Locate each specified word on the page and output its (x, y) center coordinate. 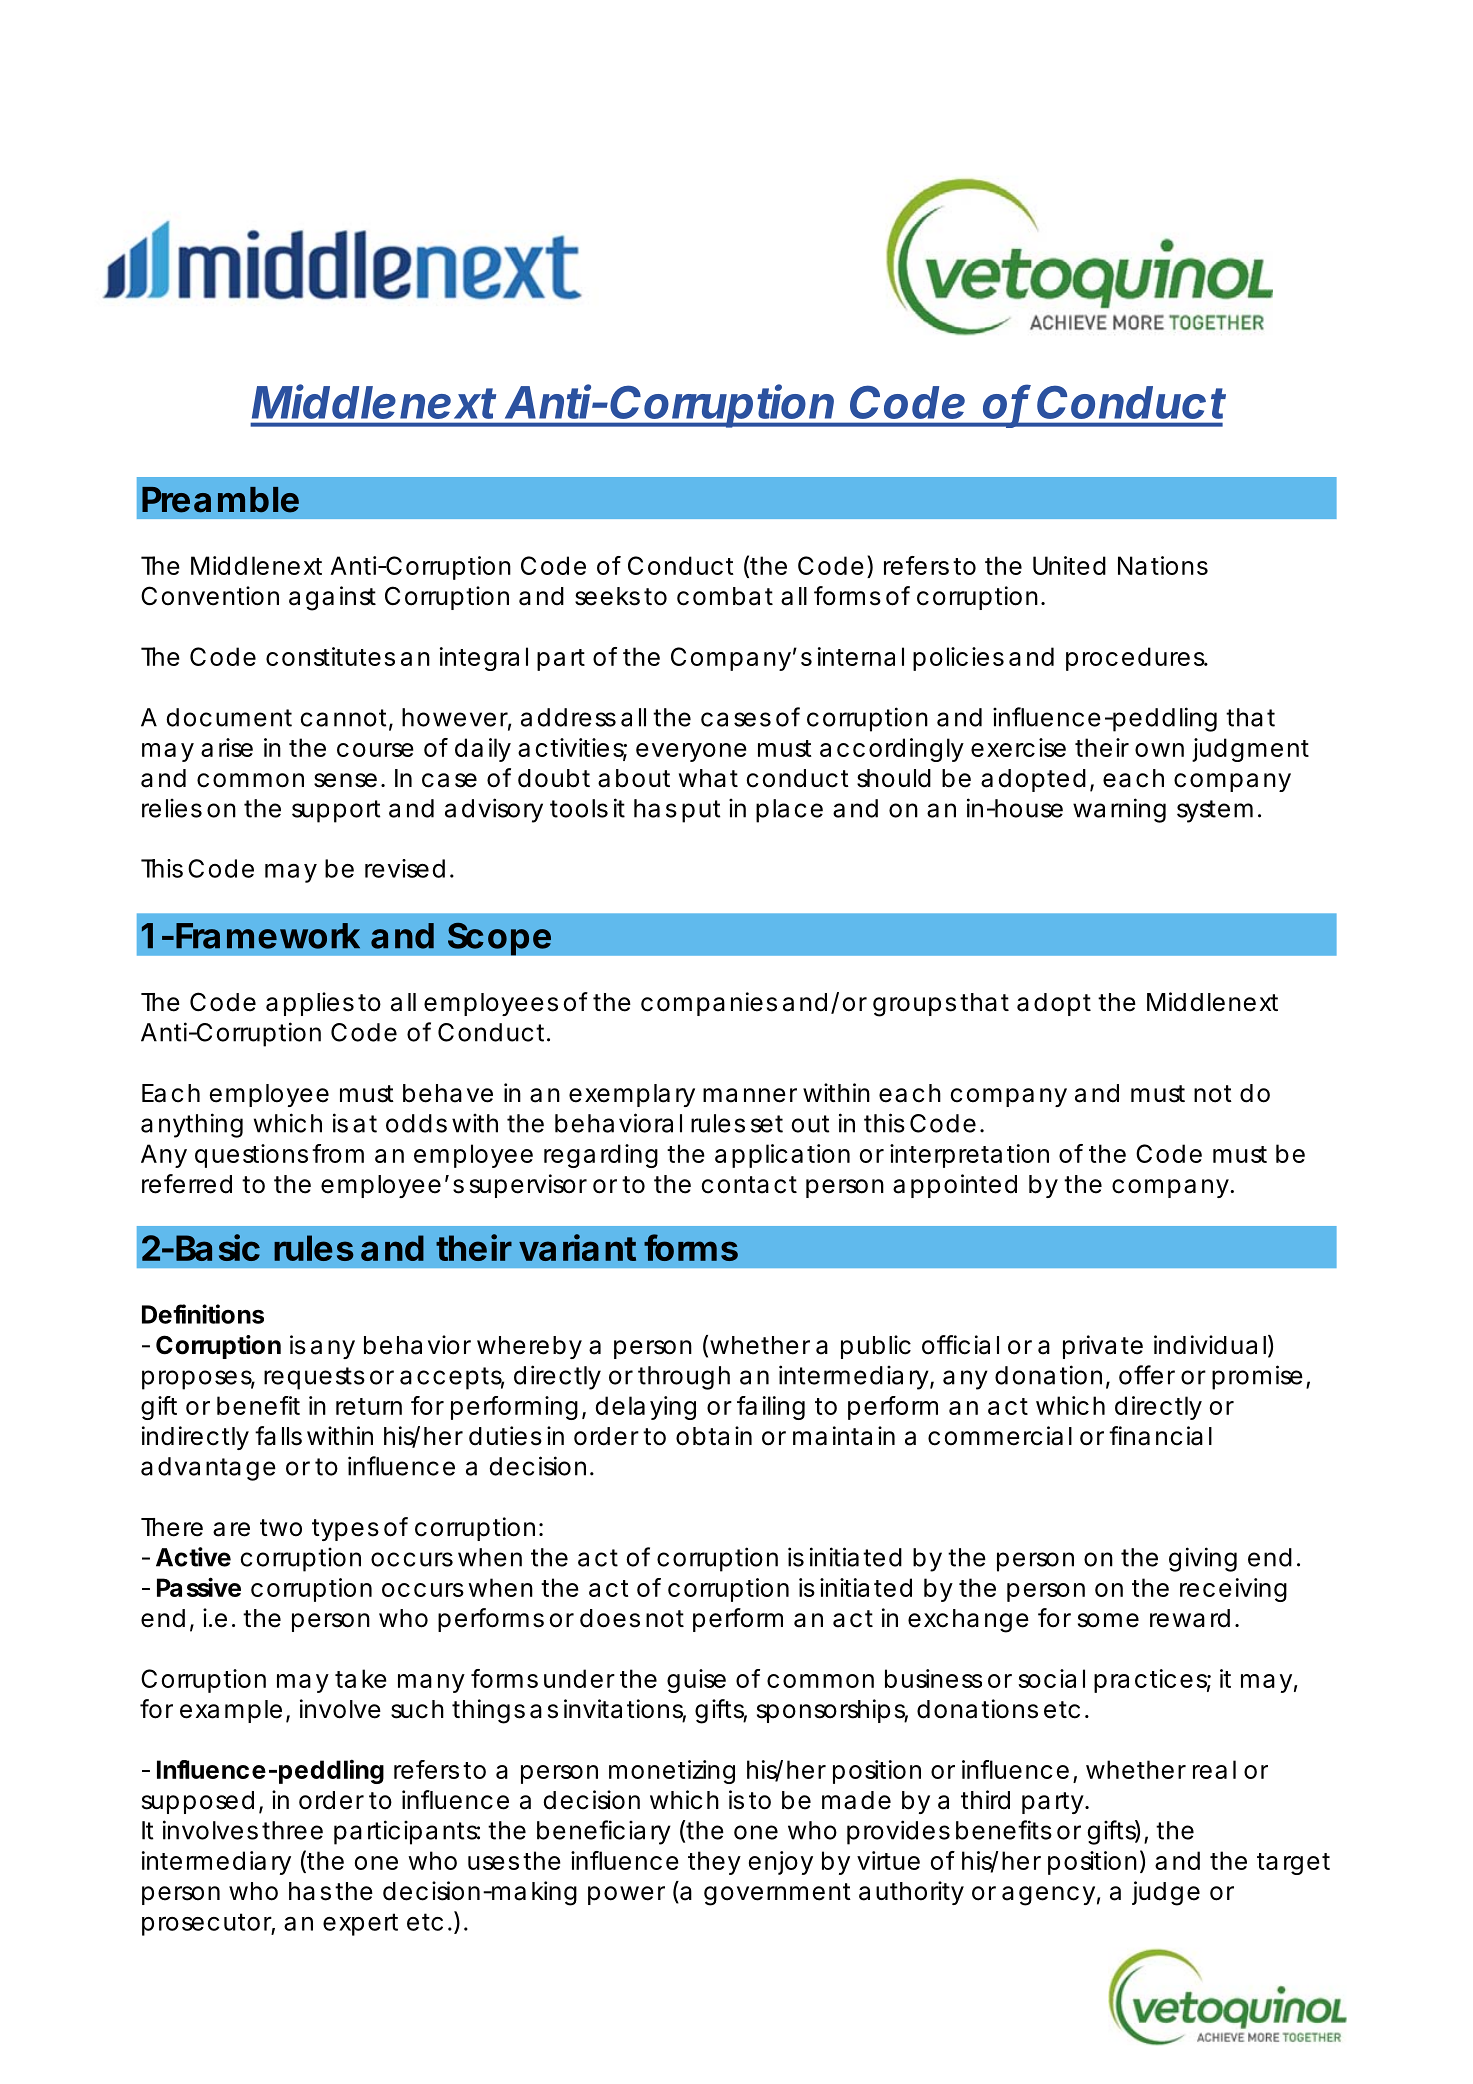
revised (405, 868)
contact (749, 1185)
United (1069, 565)
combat (725, 596)
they (714, 1863)
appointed (955, 1186)
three (292, 1830)
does (610, 1618)
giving (1203, 1559)
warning (1119, 810)
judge (1166, 1893)
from (338, 1153)
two (281, 1528)
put (701, 811)
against (332, 598)
